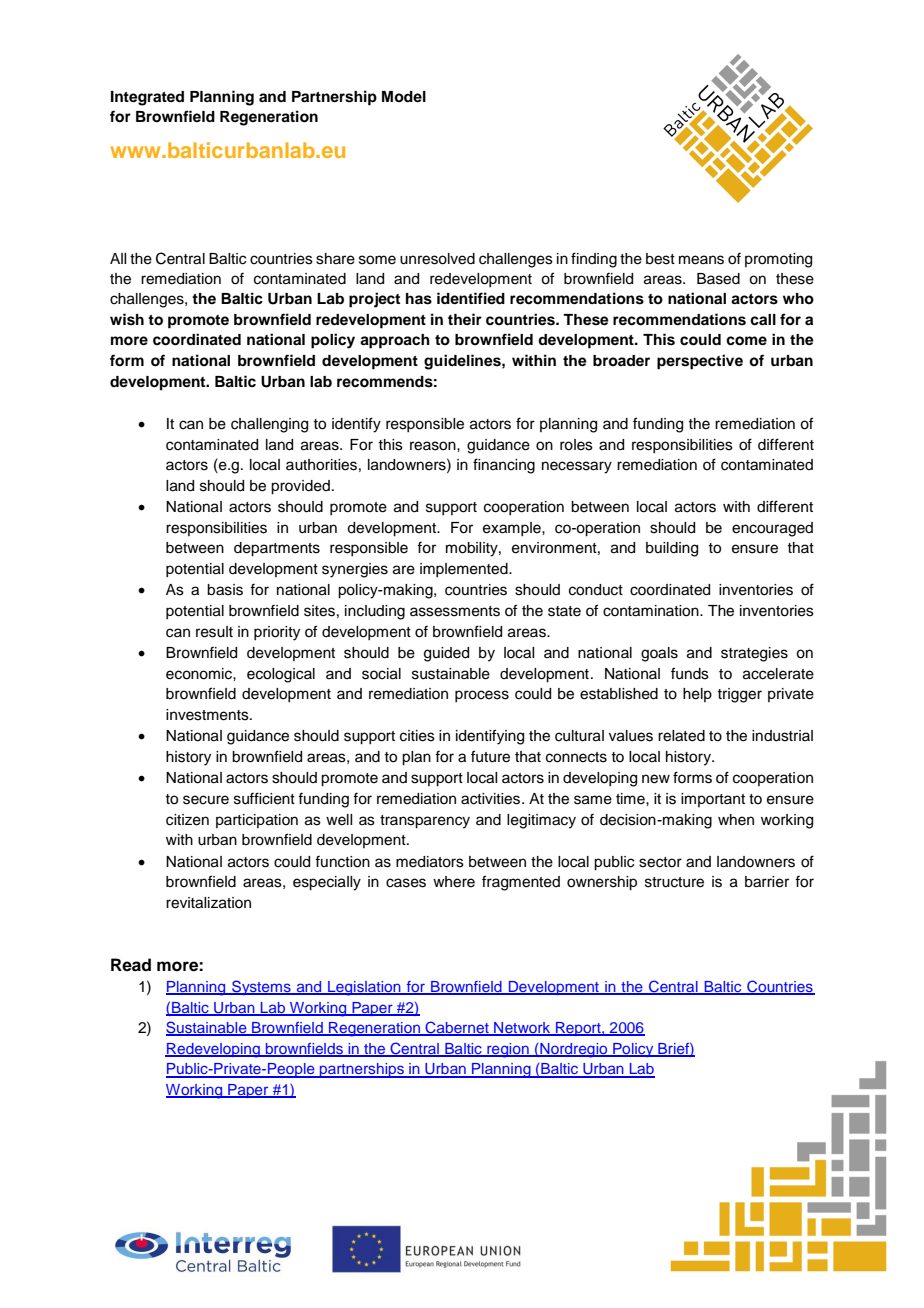  What do you see at coordinates (457, 1028) in the page?
I see `Cabernet` at bounding box center [457, 1028].
